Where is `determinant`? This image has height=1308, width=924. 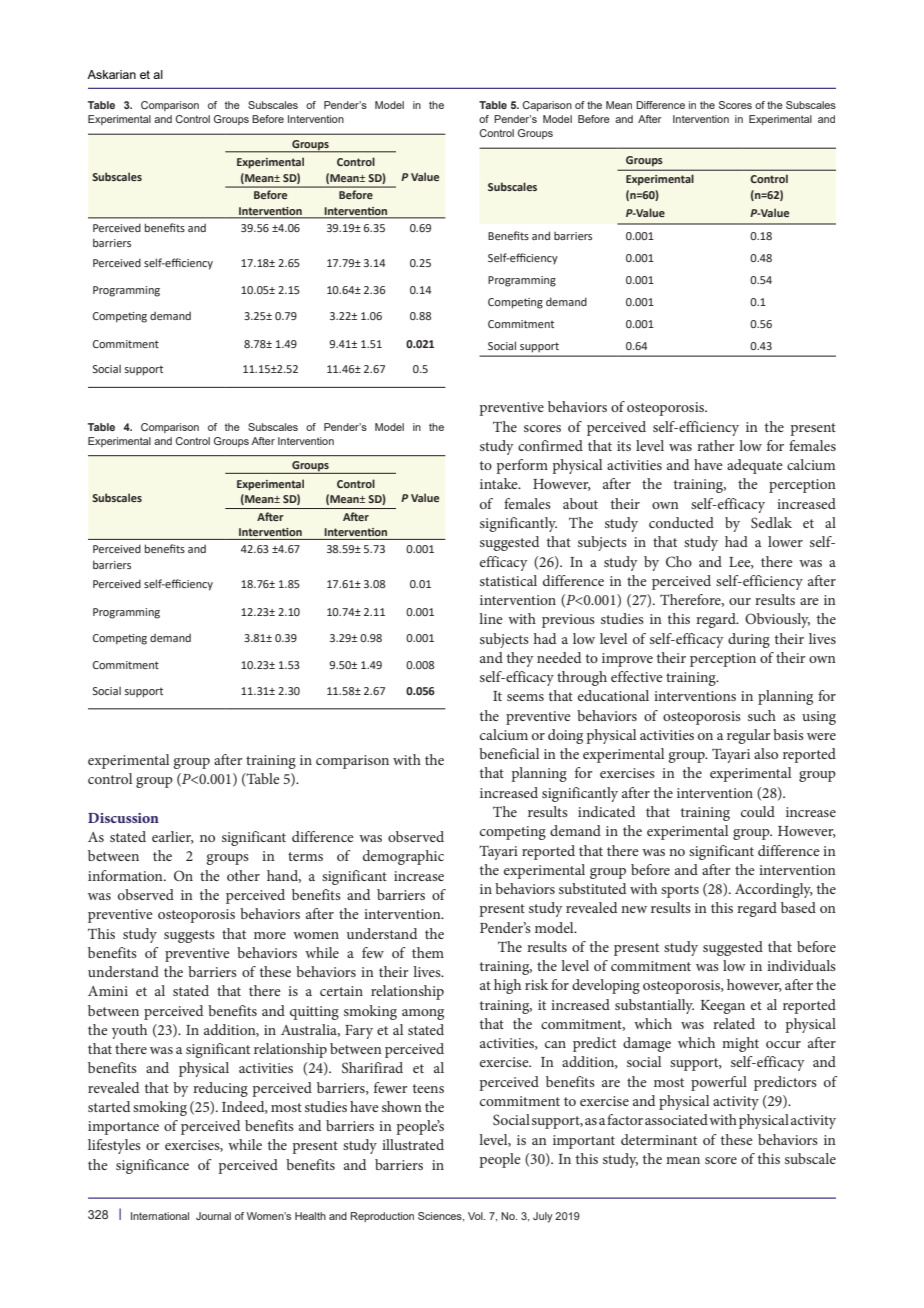 determinant is located at coordinates (659, 1139).
